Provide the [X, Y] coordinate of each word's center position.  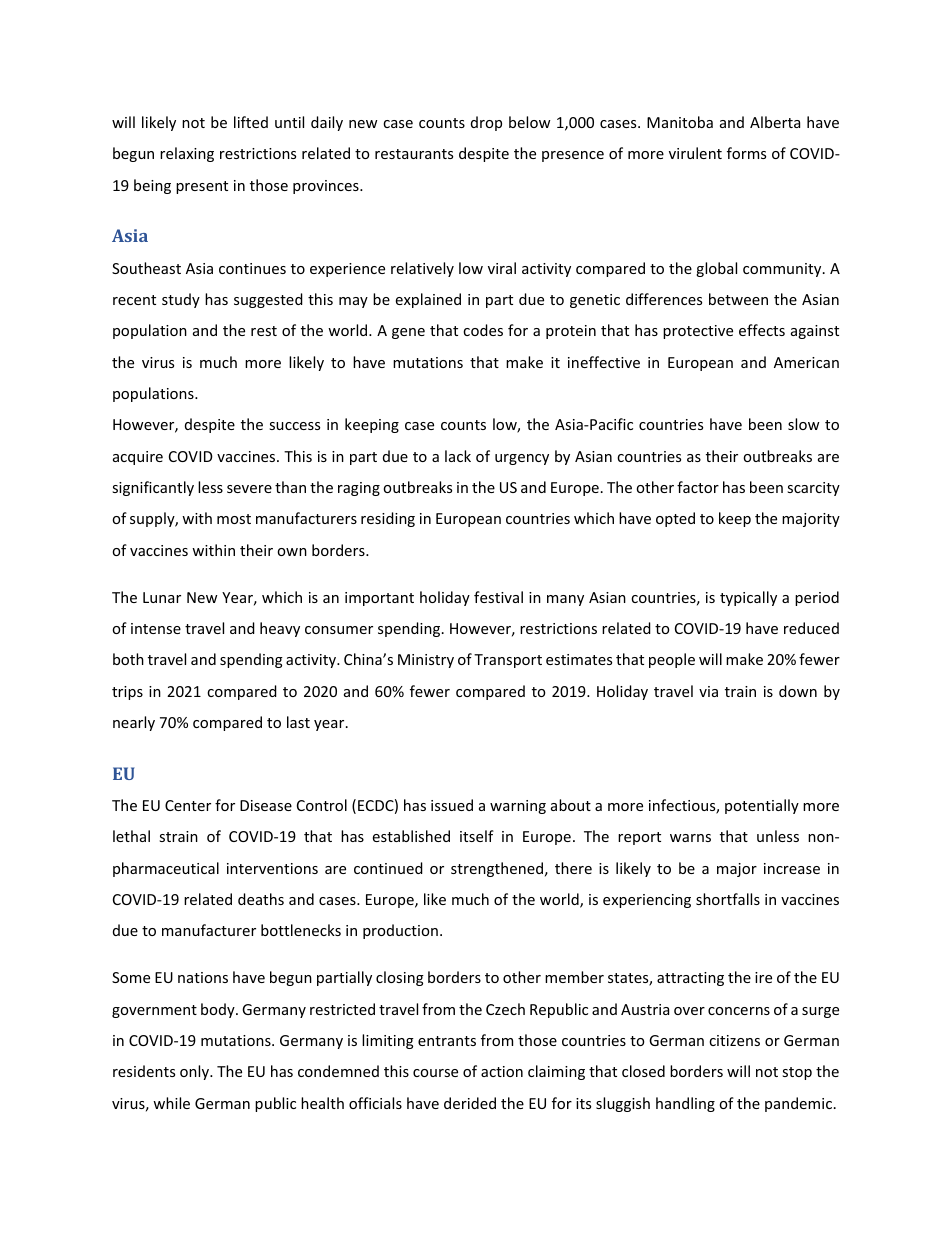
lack [458, 456]
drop [486, 123]
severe [249, 489]
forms [746, 153]
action [502, 1071]
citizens [734, 1040]
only [195, 1072]
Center [188, 805]
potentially [762, 806]
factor [698, 487]
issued [452, 805]
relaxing [187, 154]
